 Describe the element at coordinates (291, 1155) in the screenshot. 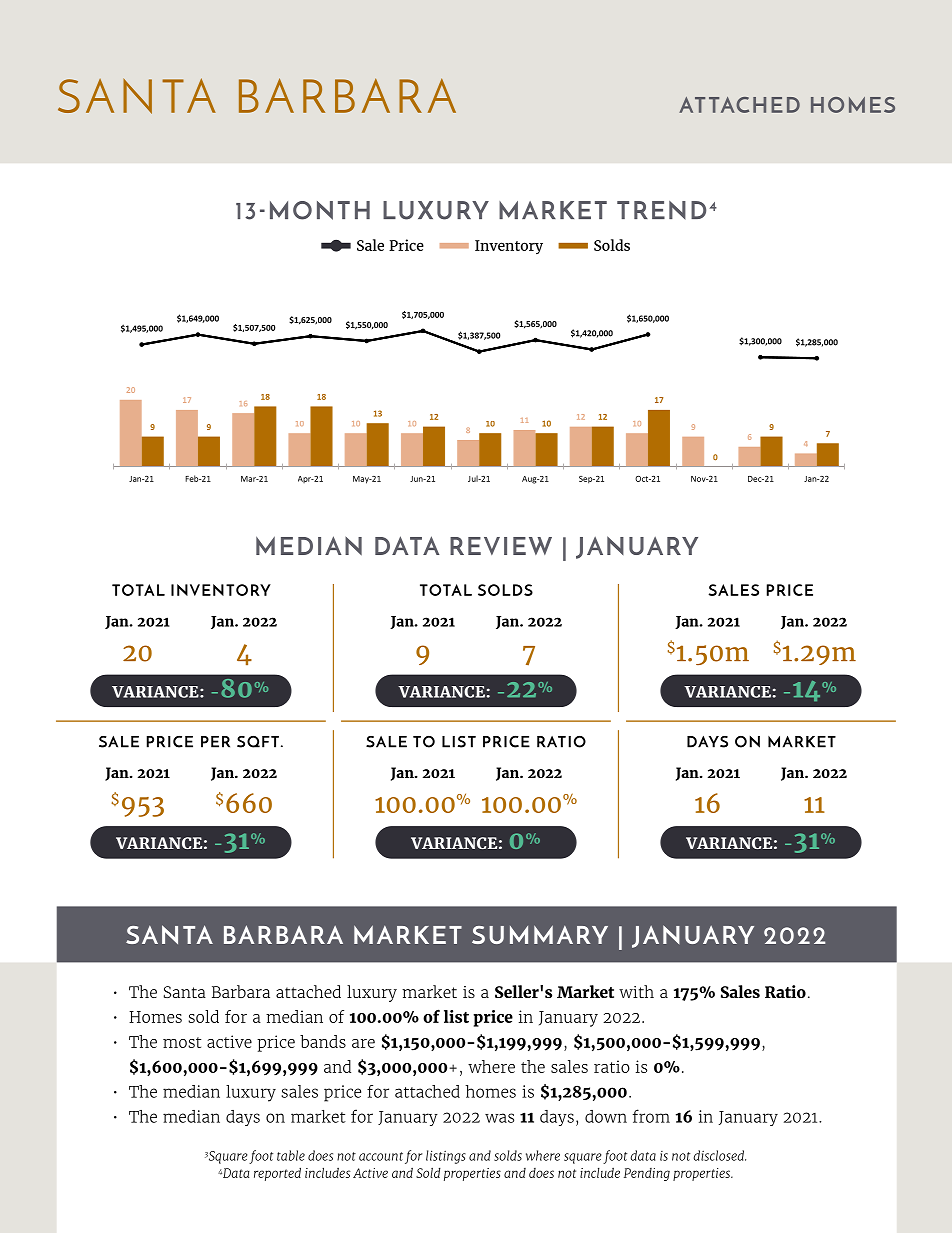

I see `table` at that location.
